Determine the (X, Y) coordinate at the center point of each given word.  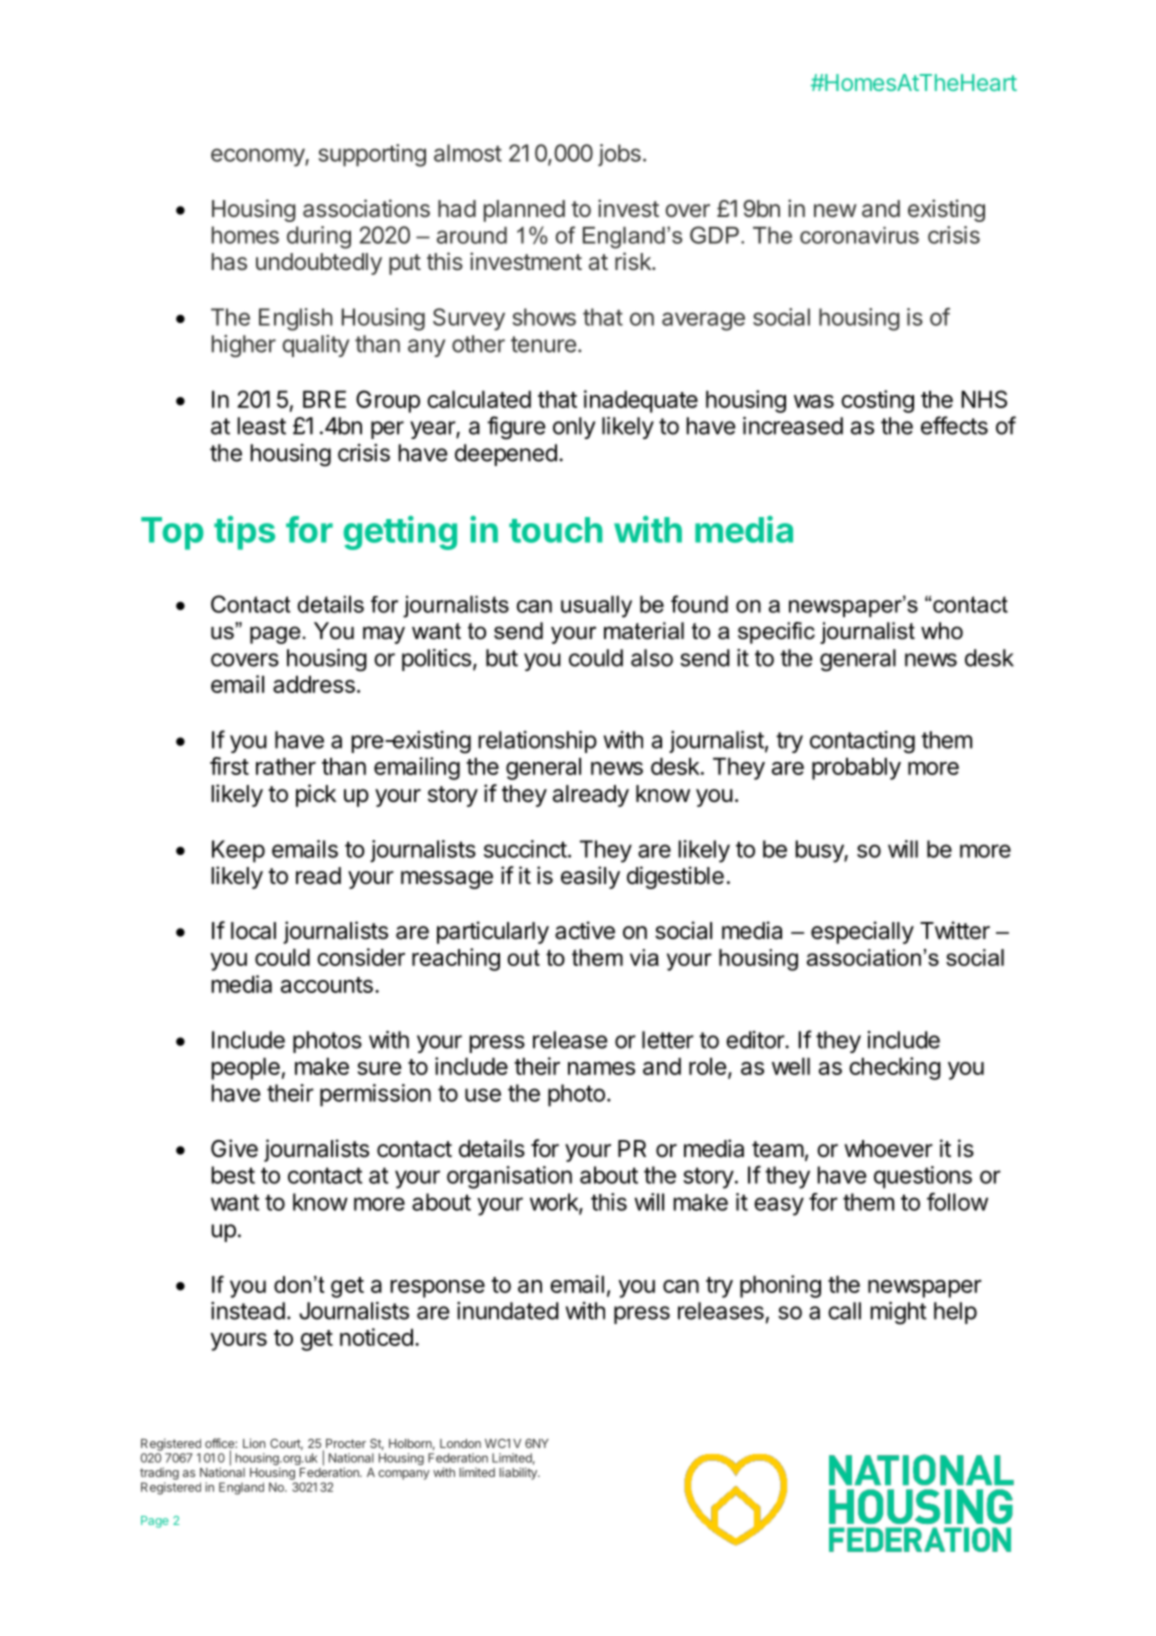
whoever (888, 1149)
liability (519, 1473)
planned (524, 211)
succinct (525, 849)
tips (244, 533)
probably (856, 768)
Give (234, 1148)
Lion (254, 1443)
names (601, 1068)
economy (258, 157)
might (898, 1313)
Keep (238, 851)
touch (556, 530)
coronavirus (859, 235)
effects (954, 425)
